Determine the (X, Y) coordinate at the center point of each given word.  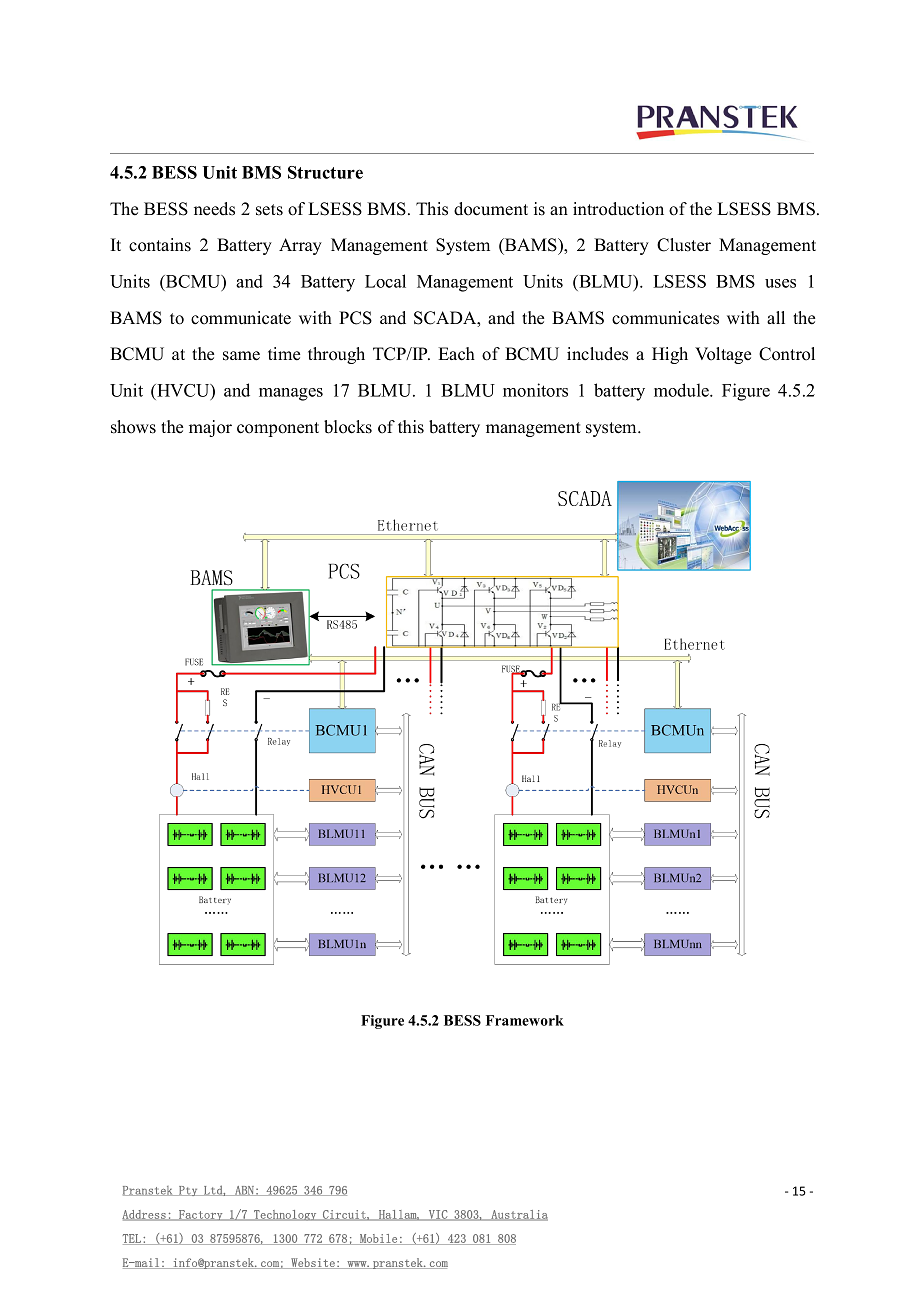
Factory (201, 1215)
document (491, 209)
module (682, 390)
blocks (348, 427)
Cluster (684, 245)
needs (214, 209)
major (210, 428)
